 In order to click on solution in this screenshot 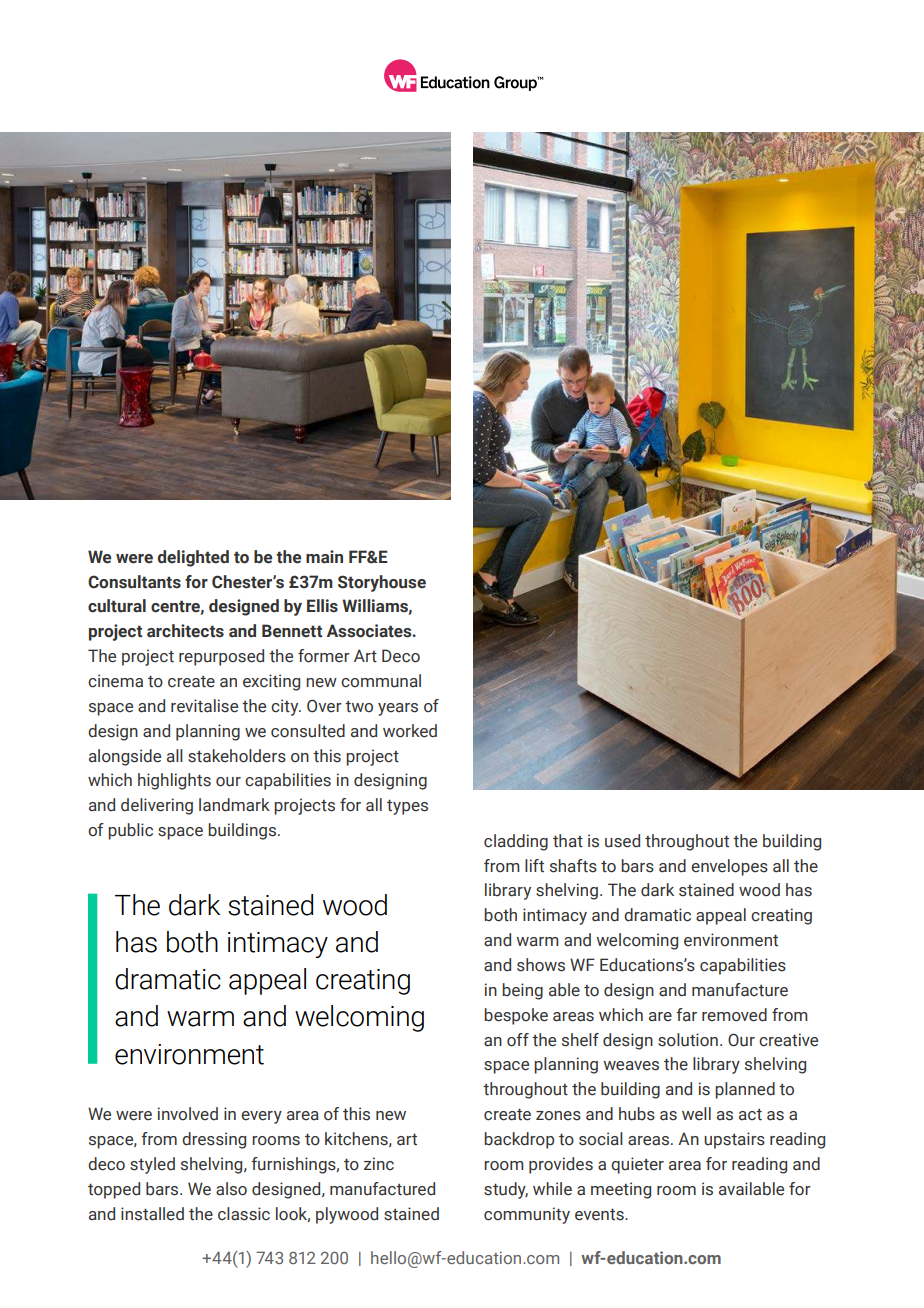, I will do `click(688, 1040)`.
